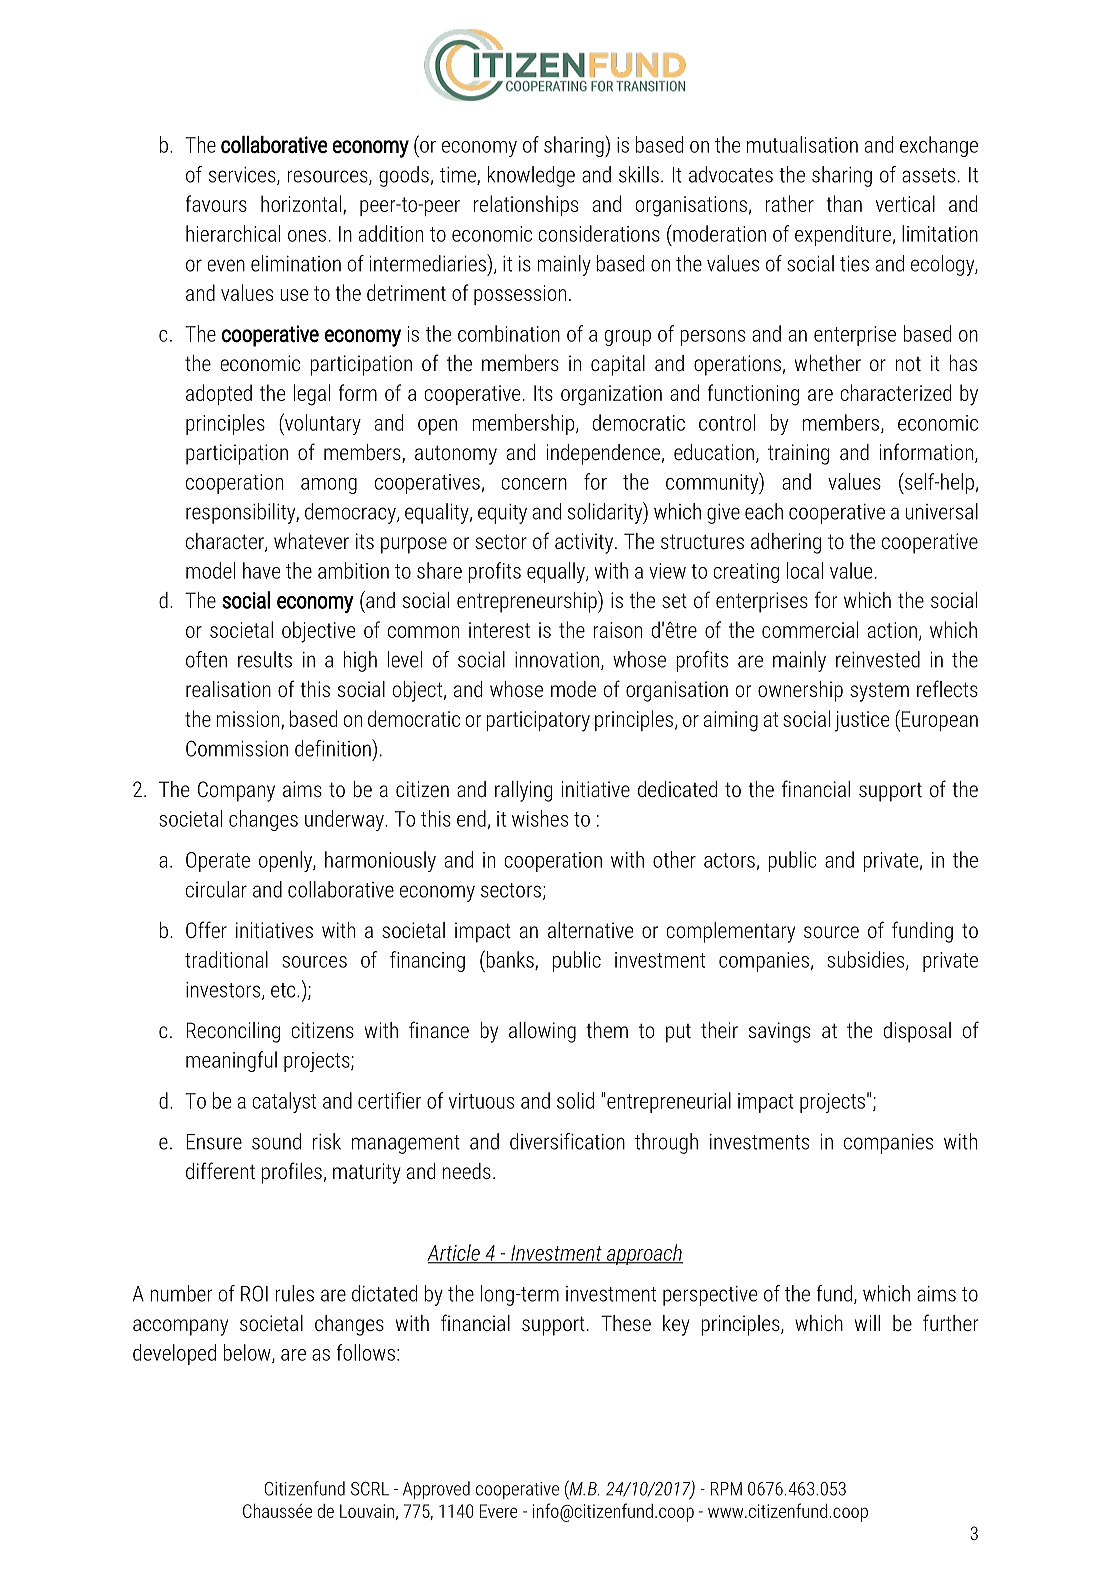 The height and width of the image is (1571, 1111). I want to click on whatever, so click(311, 541).
